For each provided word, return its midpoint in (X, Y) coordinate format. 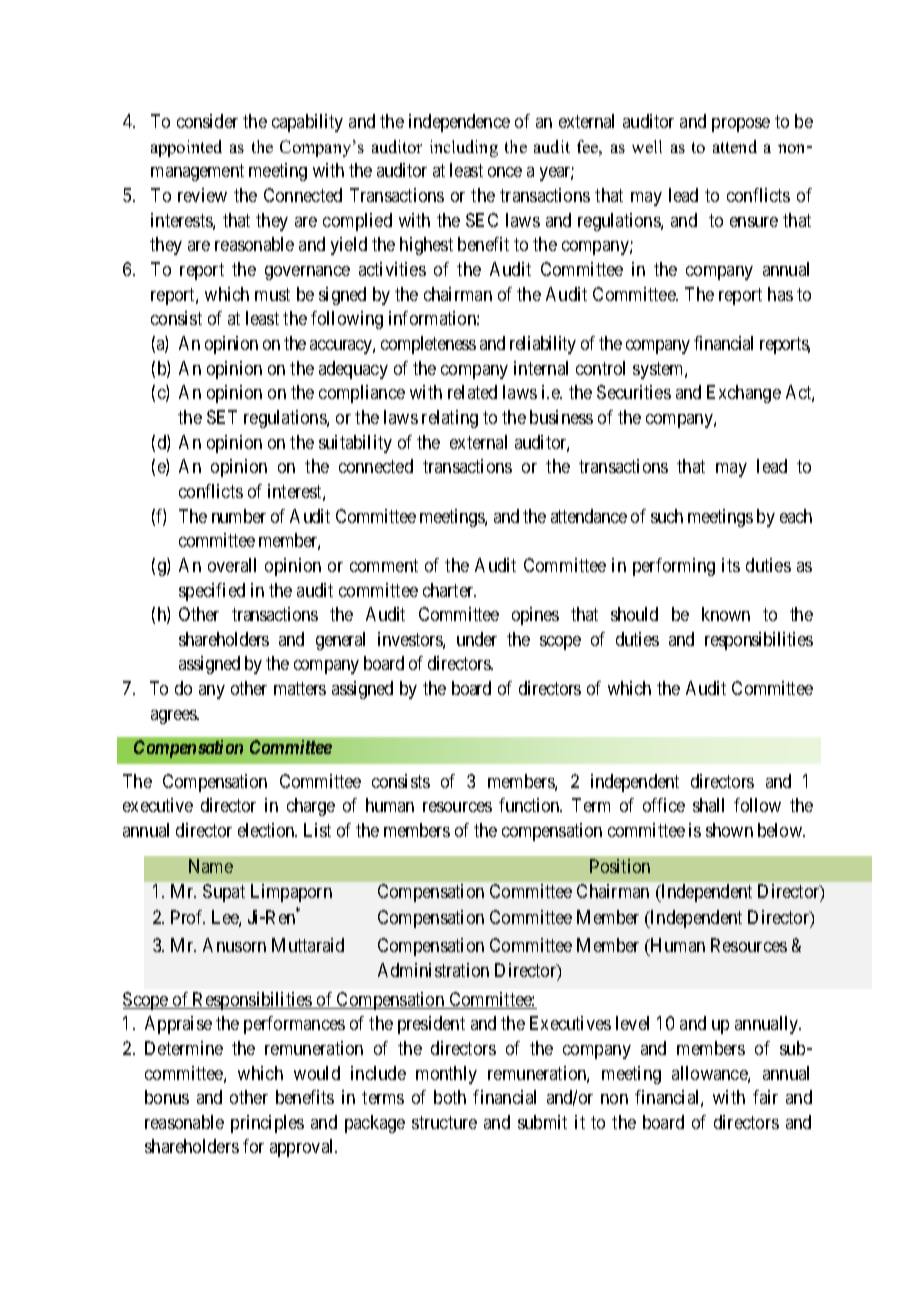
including (464, 148)
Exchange (744, 394)
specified (212, 592)
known (726, 614)
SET (222, 417)
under (477, 639)
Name (211, 866)
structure (444, 1122)
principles (267, 1124)
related (472, 392)
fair (765, 1097)
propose (741, 125)
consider (207, 121)
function (530, 805)
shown (729, 830)
